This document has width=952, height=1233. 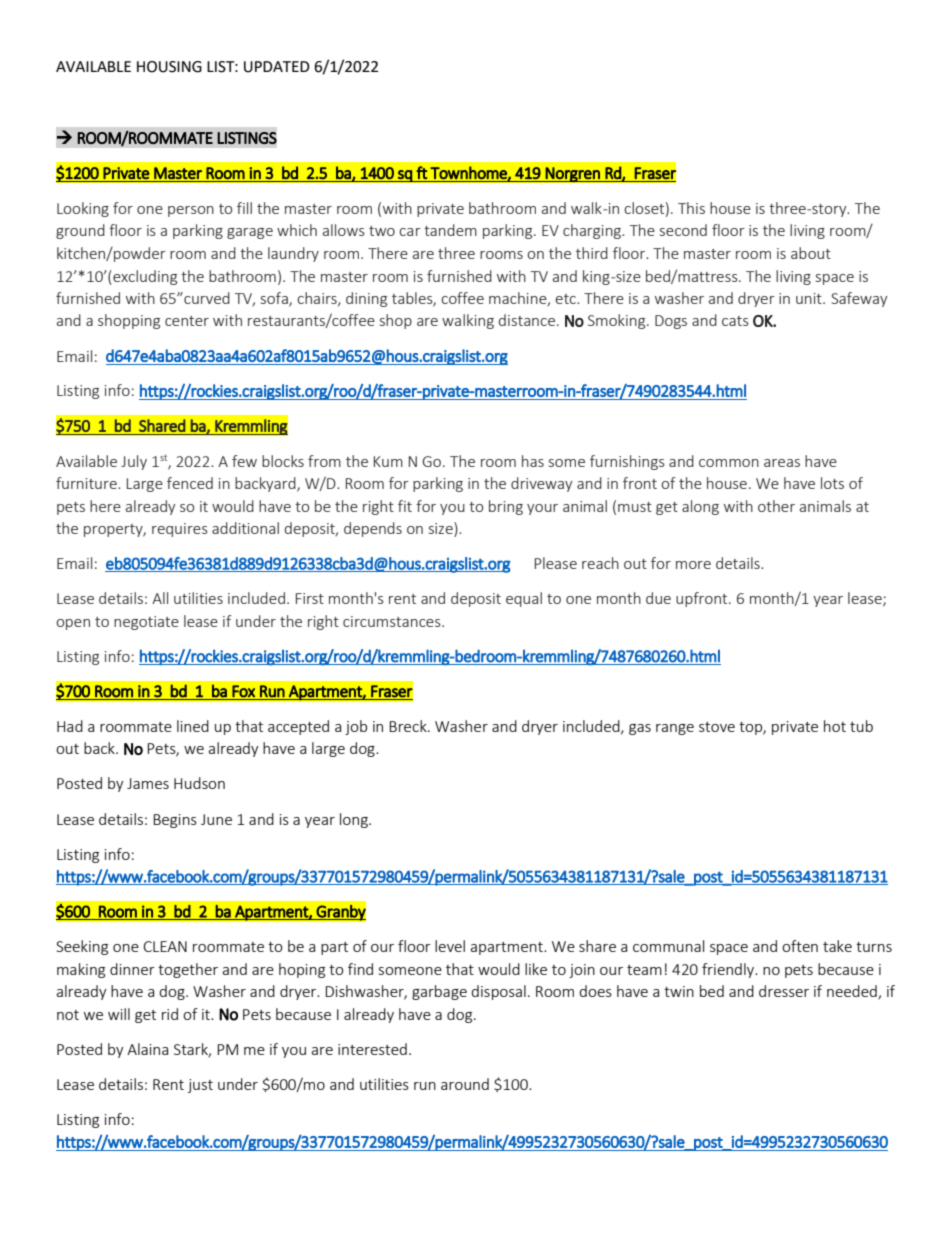 I want to click on job, so click(x=356, y=727).
